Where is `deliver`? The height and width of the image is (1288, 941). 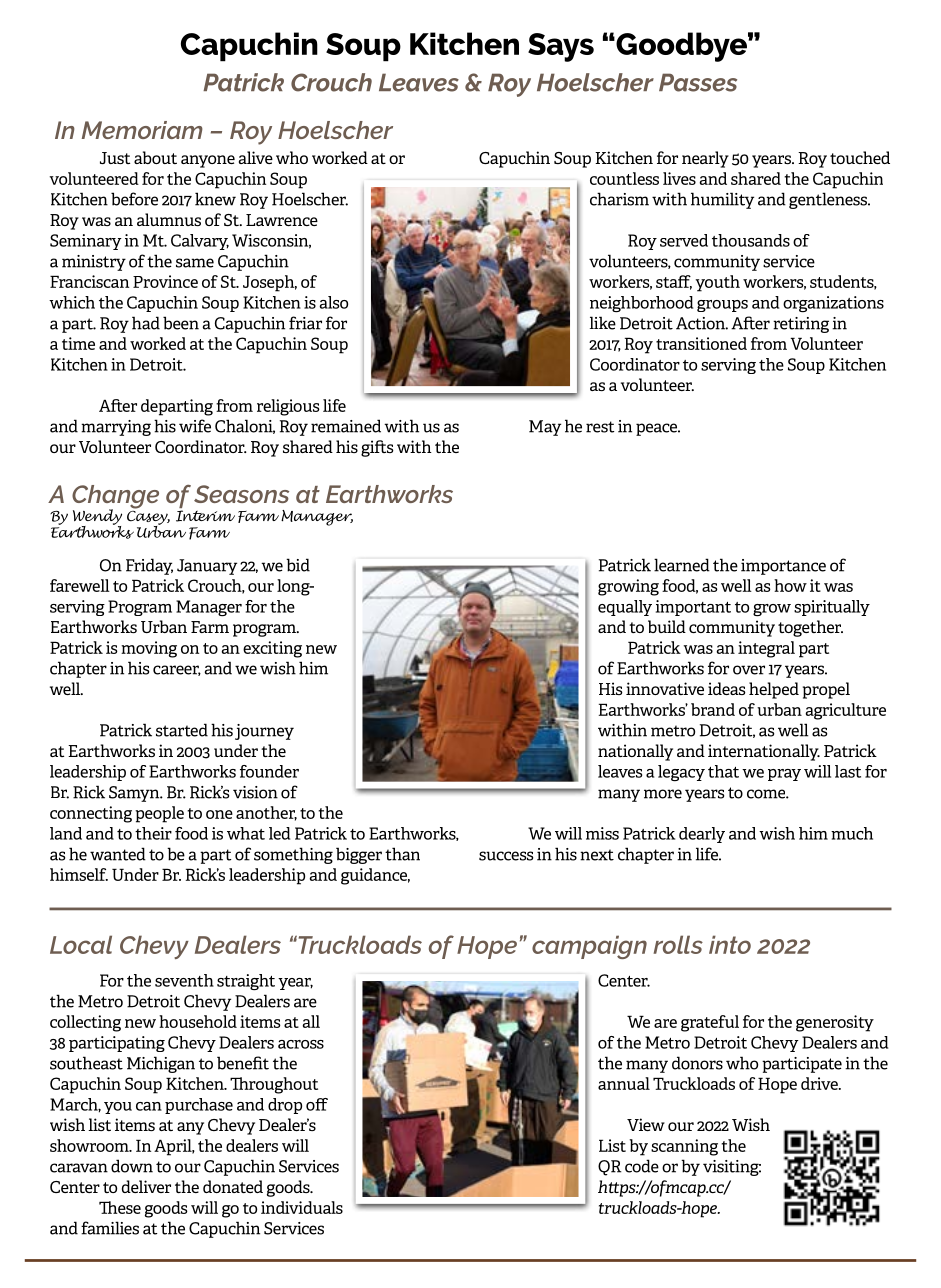
deliver is located at coordinates (146, 1186).
